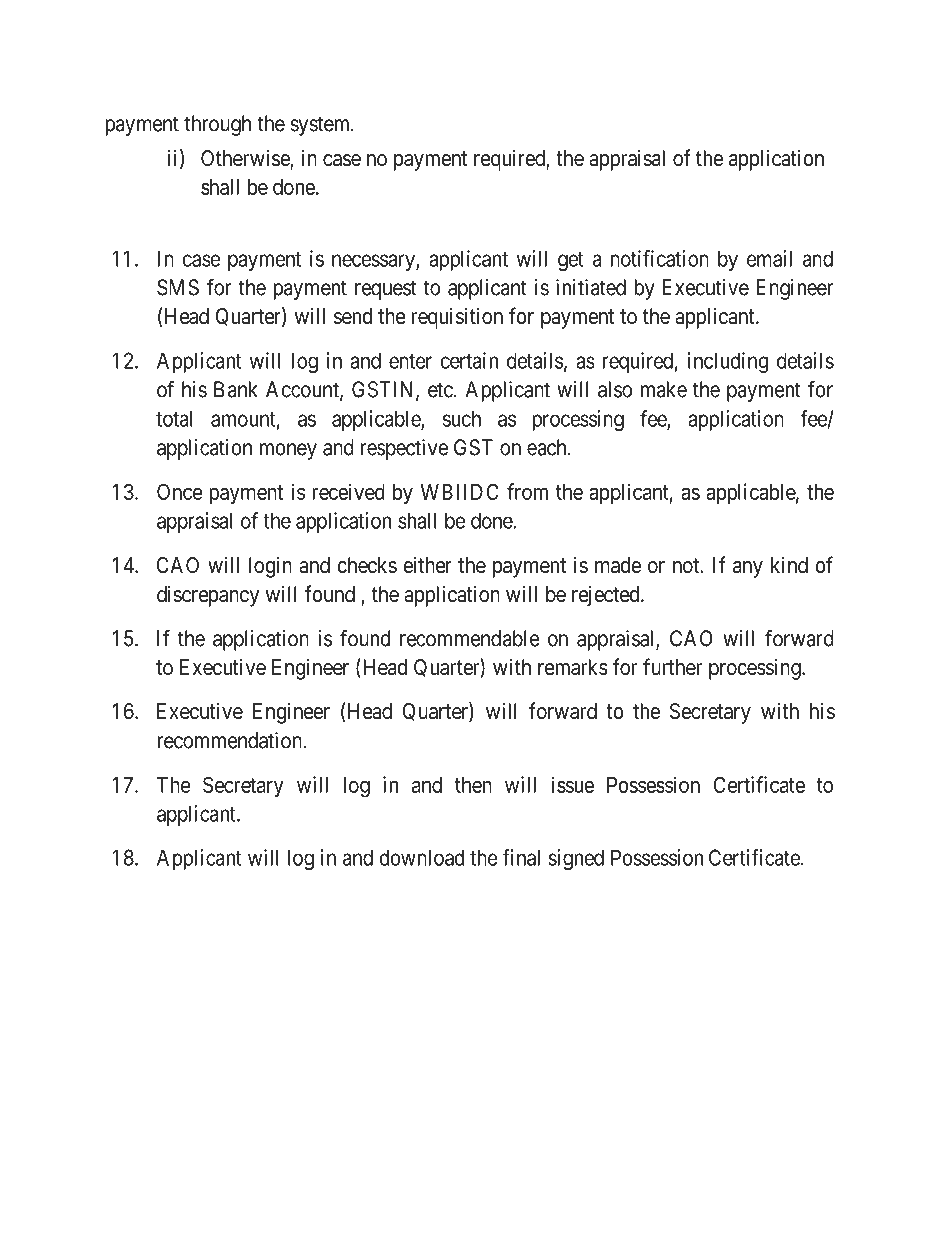 The width and height of the screenshot is (952, 1233). What do you see at coordinates (470, 638) in the screenshot?
I see `recommendable` at bounding box center [470, 638].
